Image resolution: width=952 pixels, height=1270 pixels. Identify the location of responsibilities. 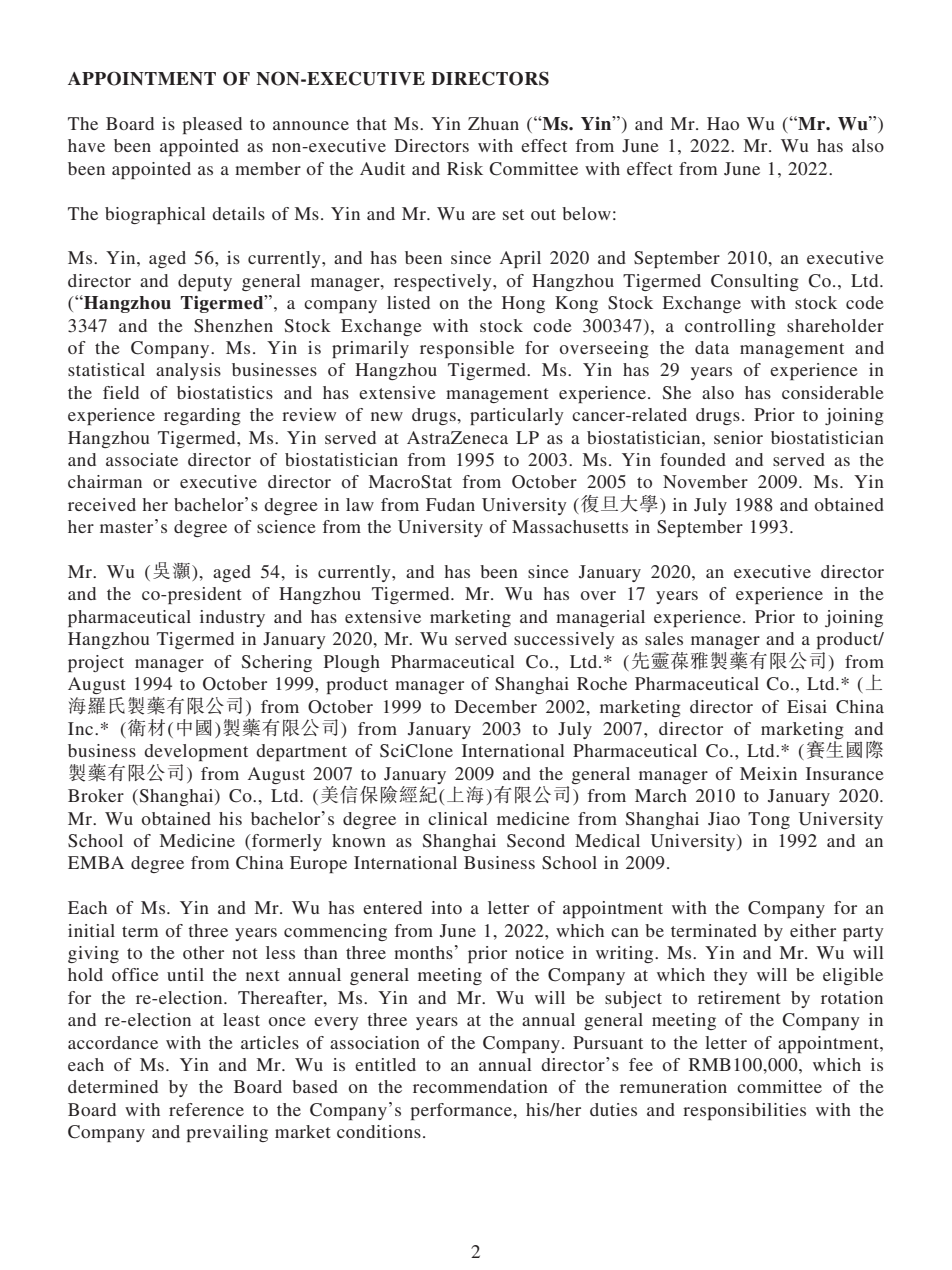
(744, 1111).
